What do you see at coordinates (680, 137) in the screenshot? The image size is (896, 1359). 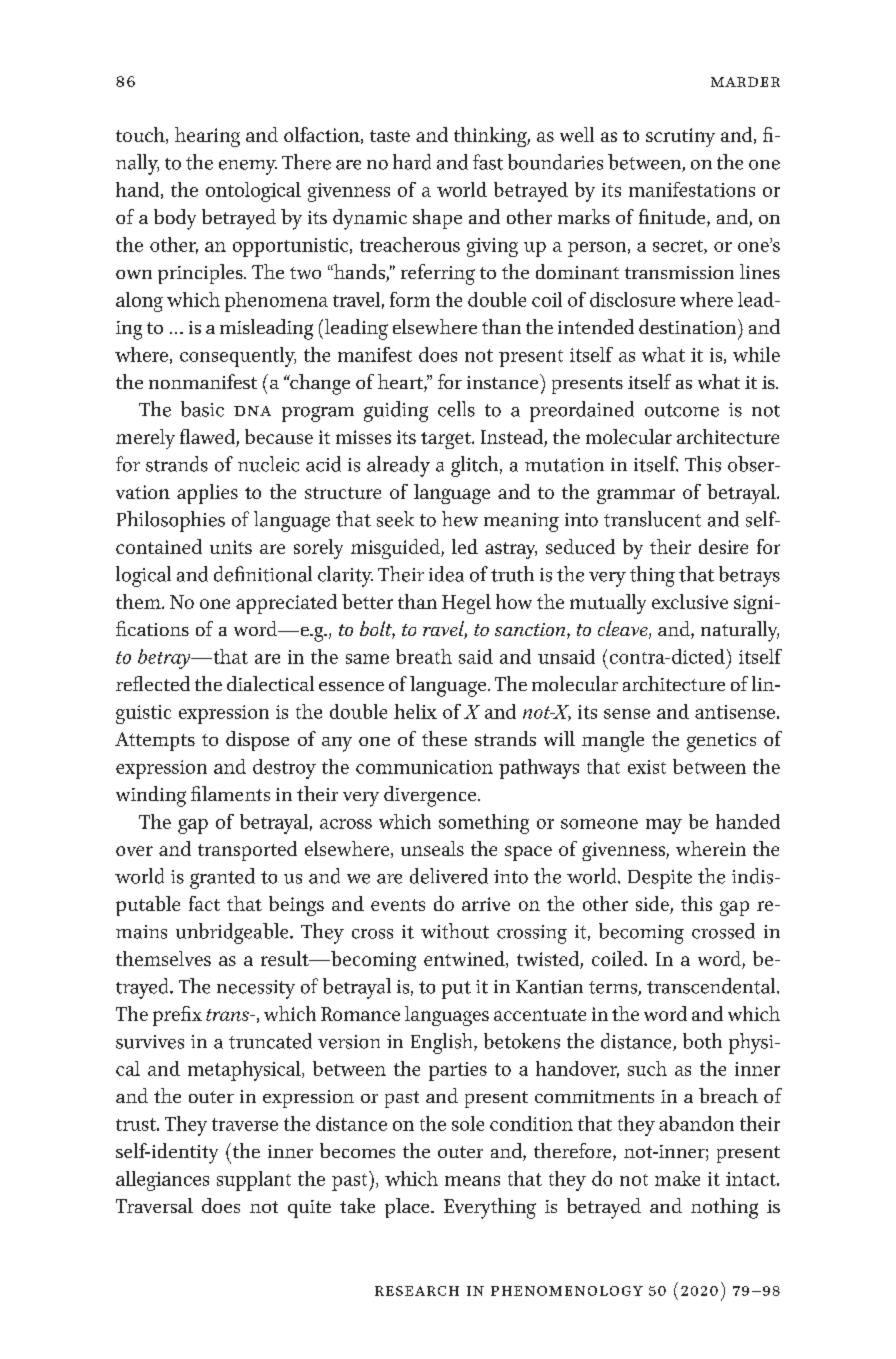 I see `scrutiny` at bounding box center [680, 137].
